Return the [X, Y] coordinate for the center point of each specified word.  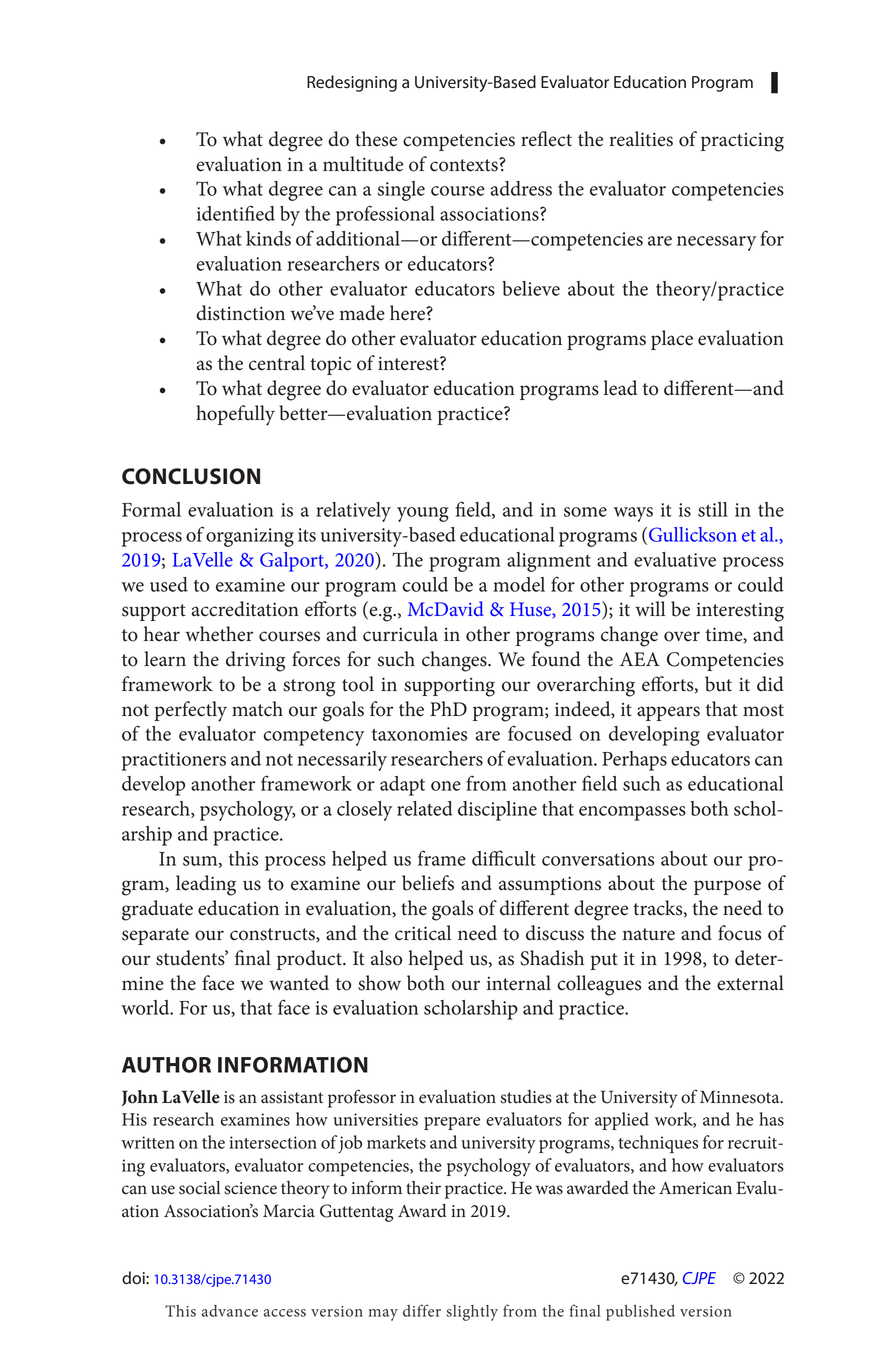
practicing [742, 142]
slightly [472, 1313]
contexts [465, 165]
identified [236, 213]
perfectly [190, 711]
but [718, 684]
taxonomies [419, 734]
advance [230, 1311]
